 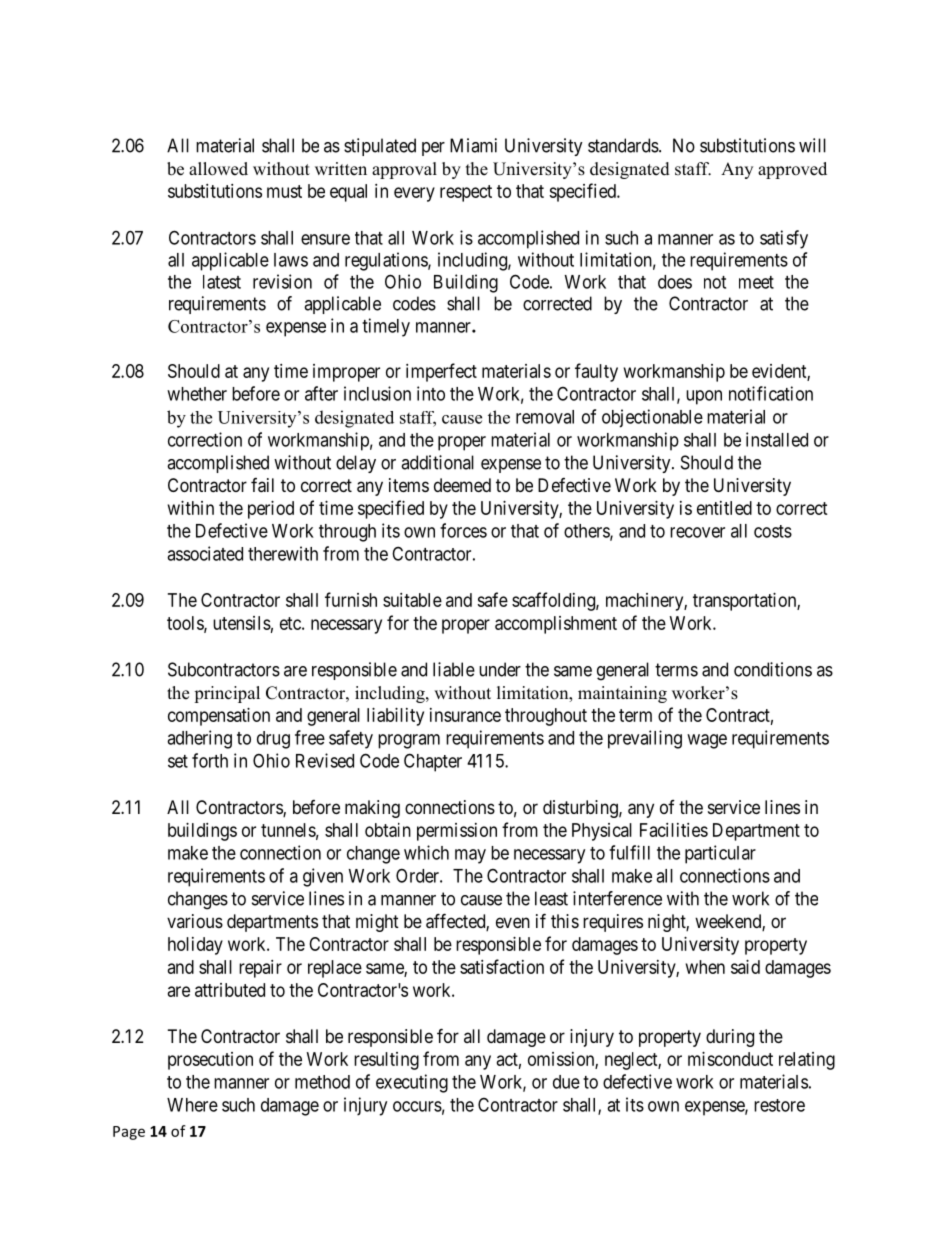 I want to click on approved, so click(x=792, y=170).
